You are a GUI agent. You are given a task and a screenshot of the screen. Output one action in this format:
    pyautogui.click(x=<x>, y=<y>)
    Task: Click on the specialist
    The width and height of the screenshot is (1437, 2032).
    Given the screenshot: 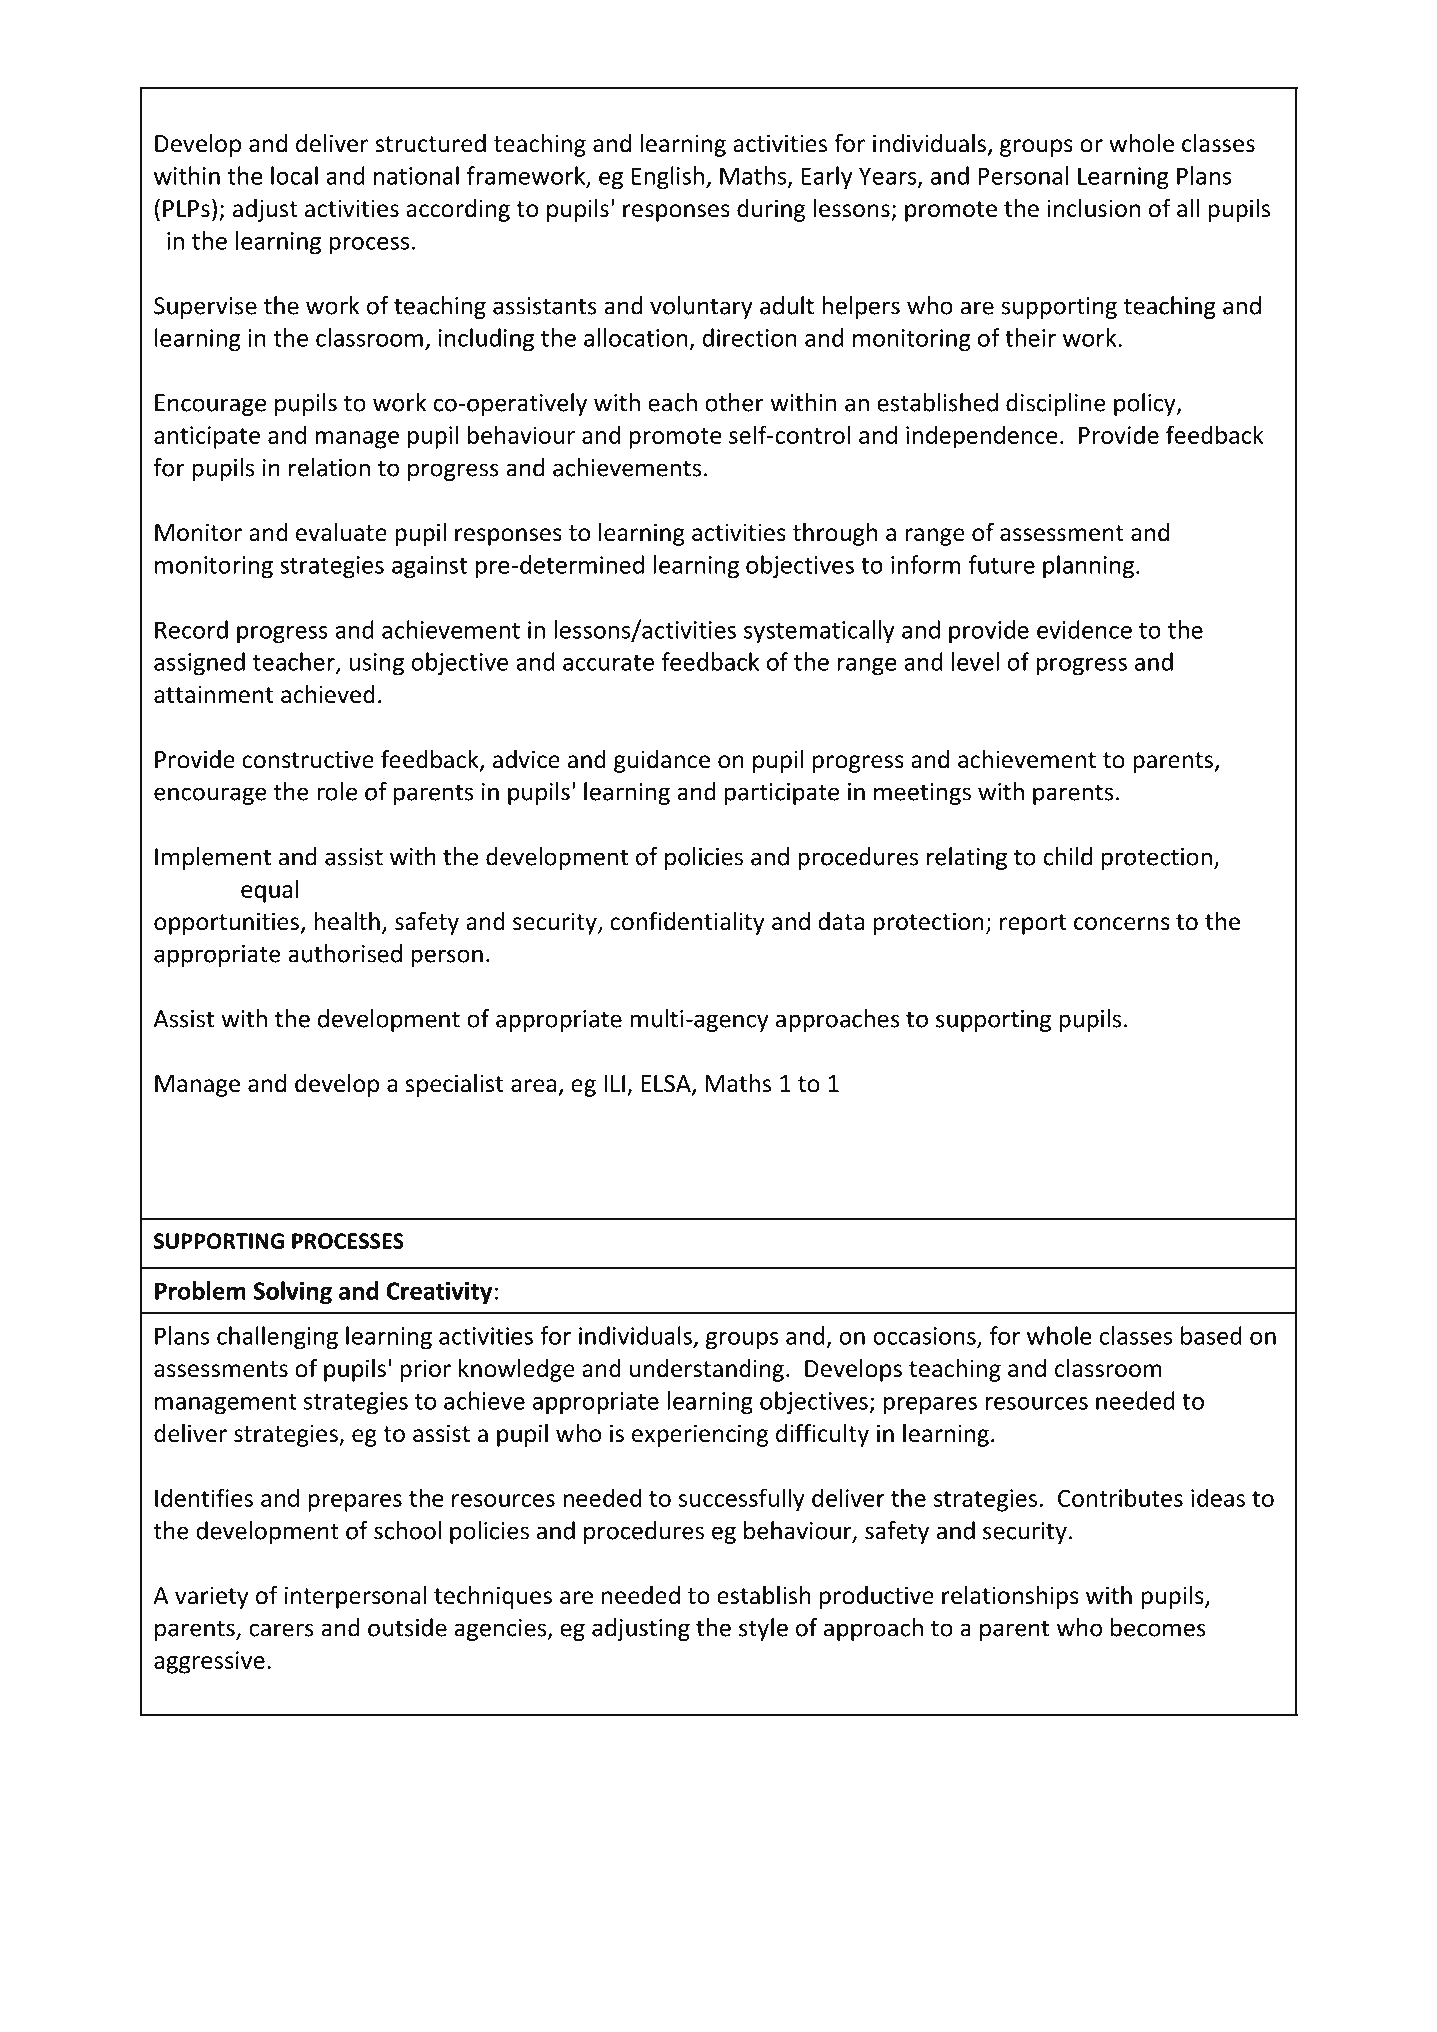 What is the action you would take?
    pyautogui.click(x=454, y=1085)
